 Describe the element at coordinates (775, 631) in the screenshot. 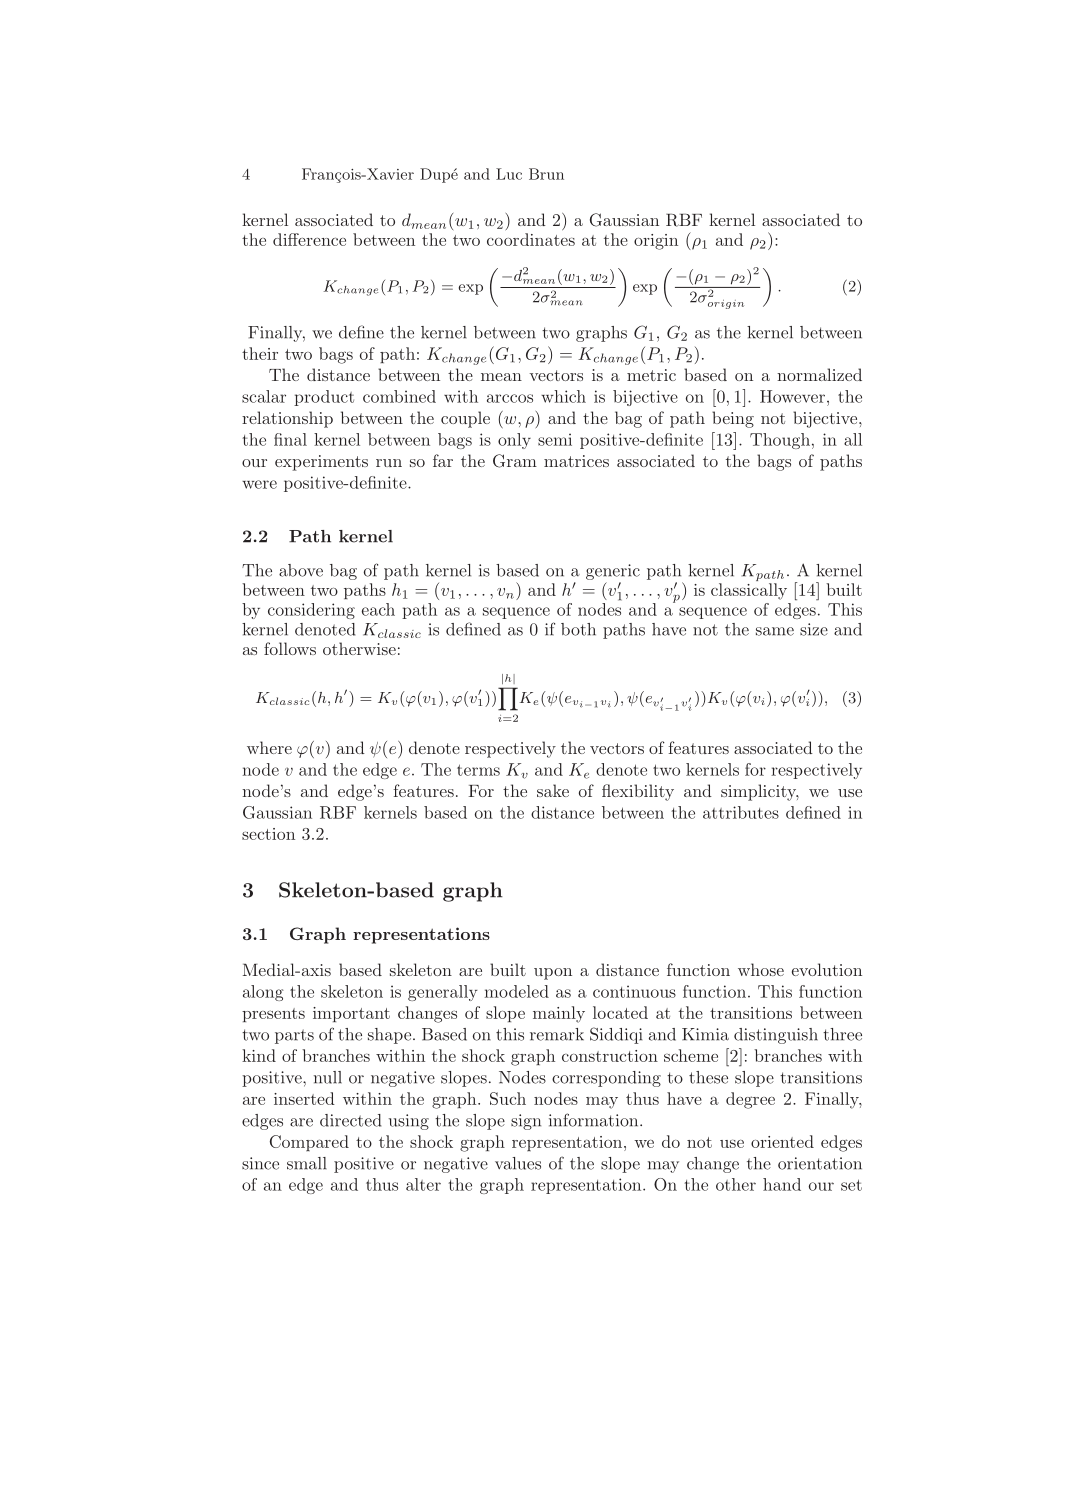

I see `same` at that location.
